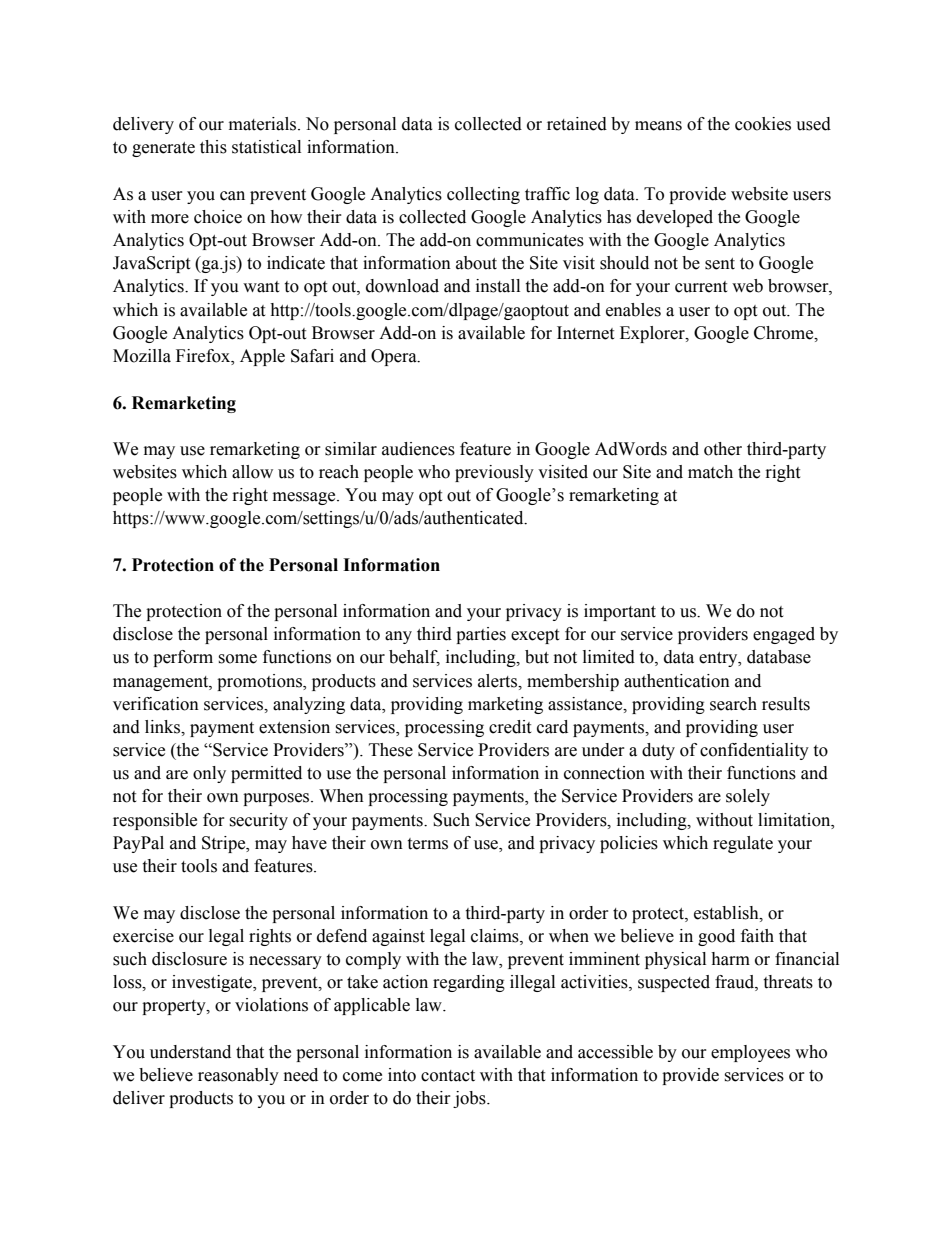 This screenshot has width=952, height=1233. What do you see at coordinates (784, 635) in the screenshot?
I see `engaged` at bounding box center [784, 635].
